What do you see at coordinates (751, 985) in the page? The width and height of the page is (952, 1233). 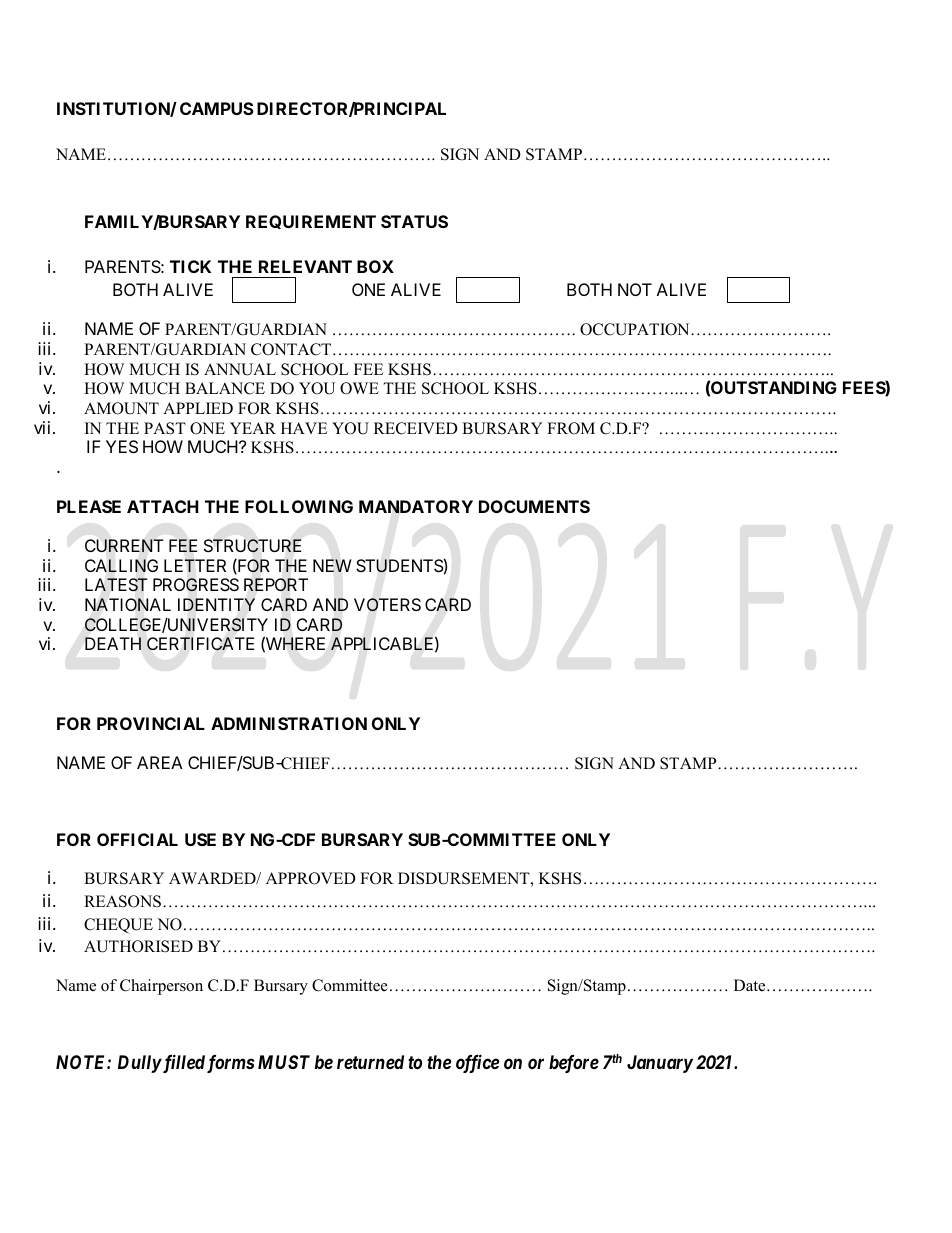 I see `Date` at bounding box center [751, 985].
